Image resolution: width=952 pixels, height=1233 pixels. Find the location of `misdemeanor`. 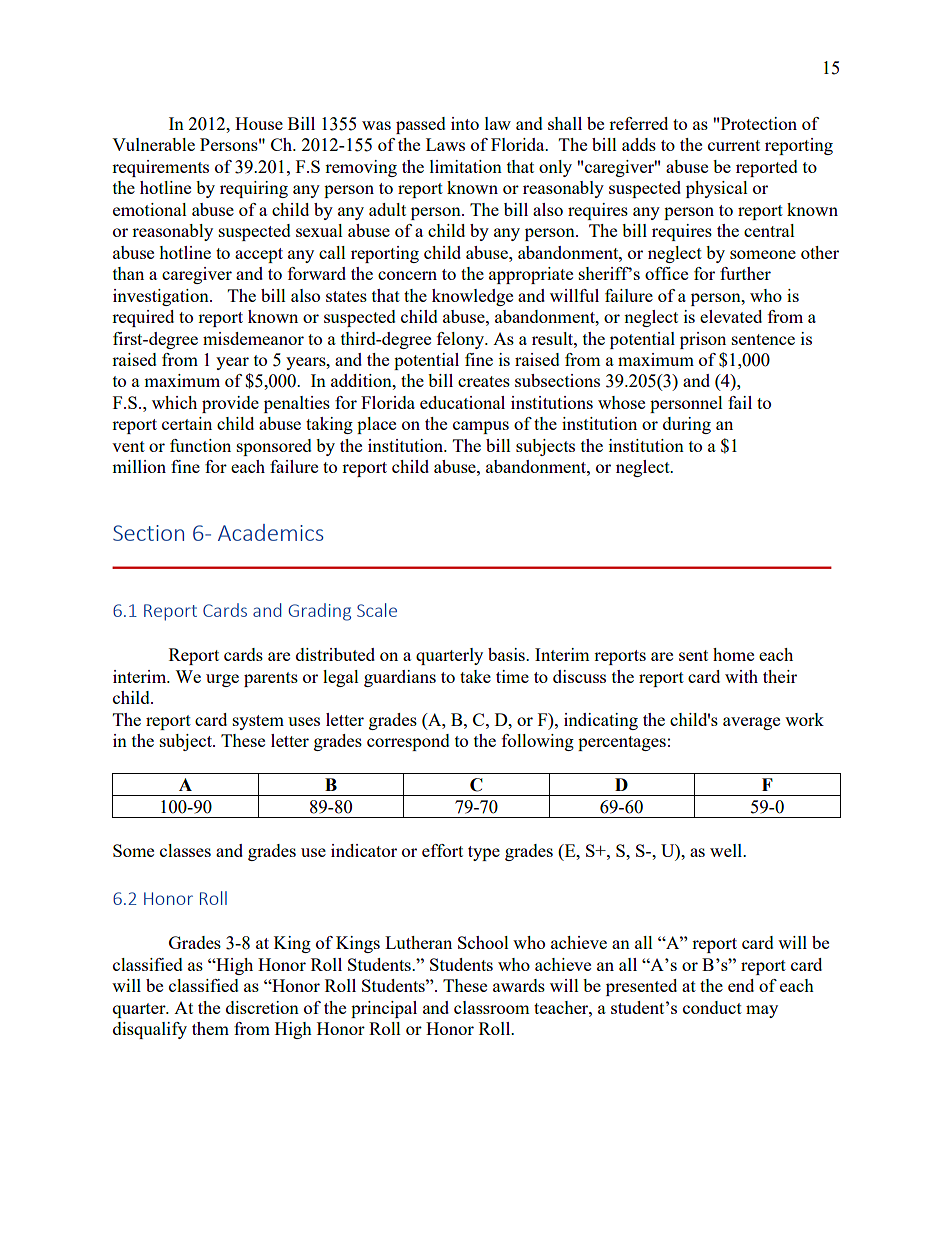

misdemeanor is located at coordinates (253, 338).
